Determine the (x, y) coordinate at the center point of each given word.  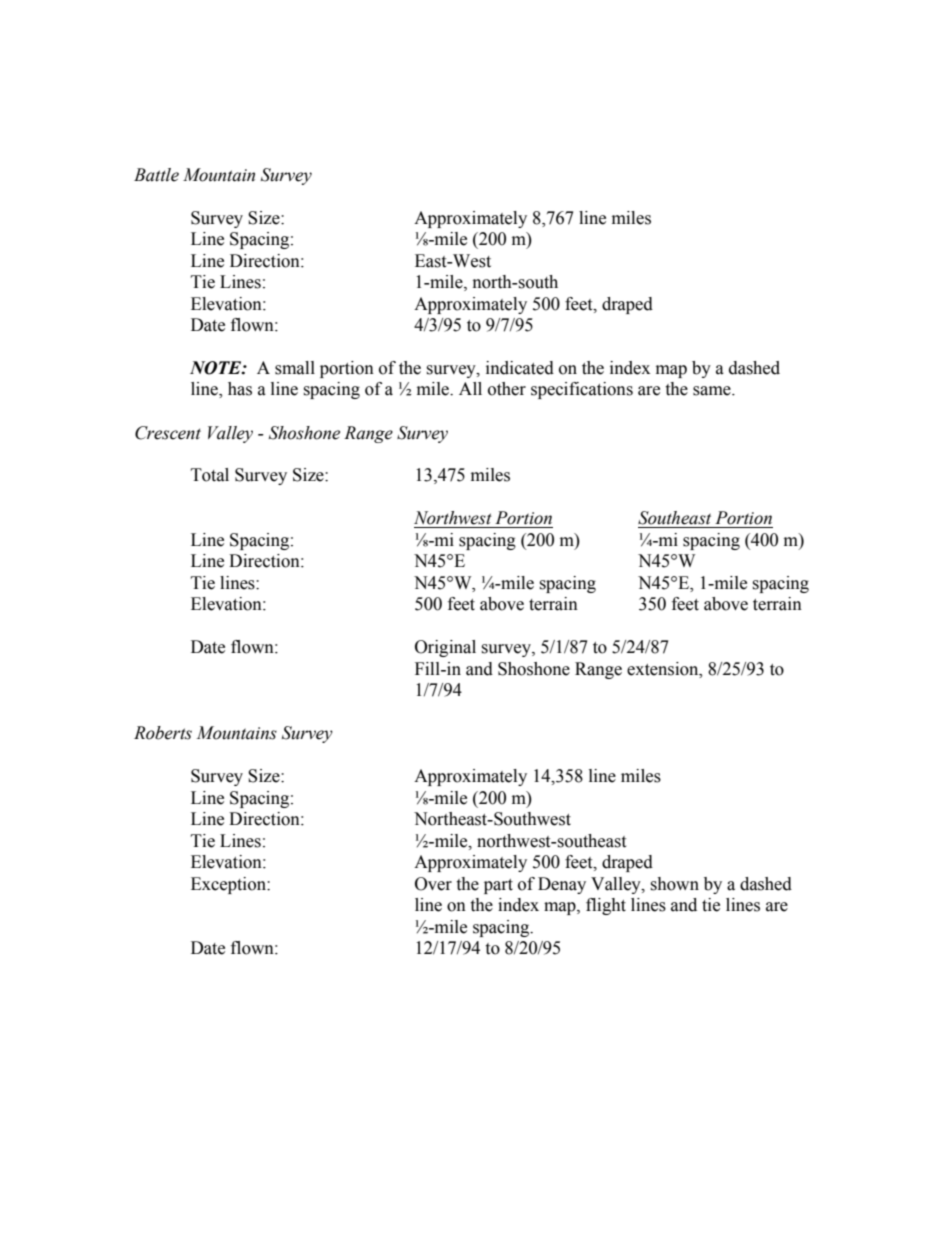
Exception (229, 885)
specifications (582, 390)
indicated (520, 368)
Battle (156, 175)
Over (433, 884)
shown (674, 884)
